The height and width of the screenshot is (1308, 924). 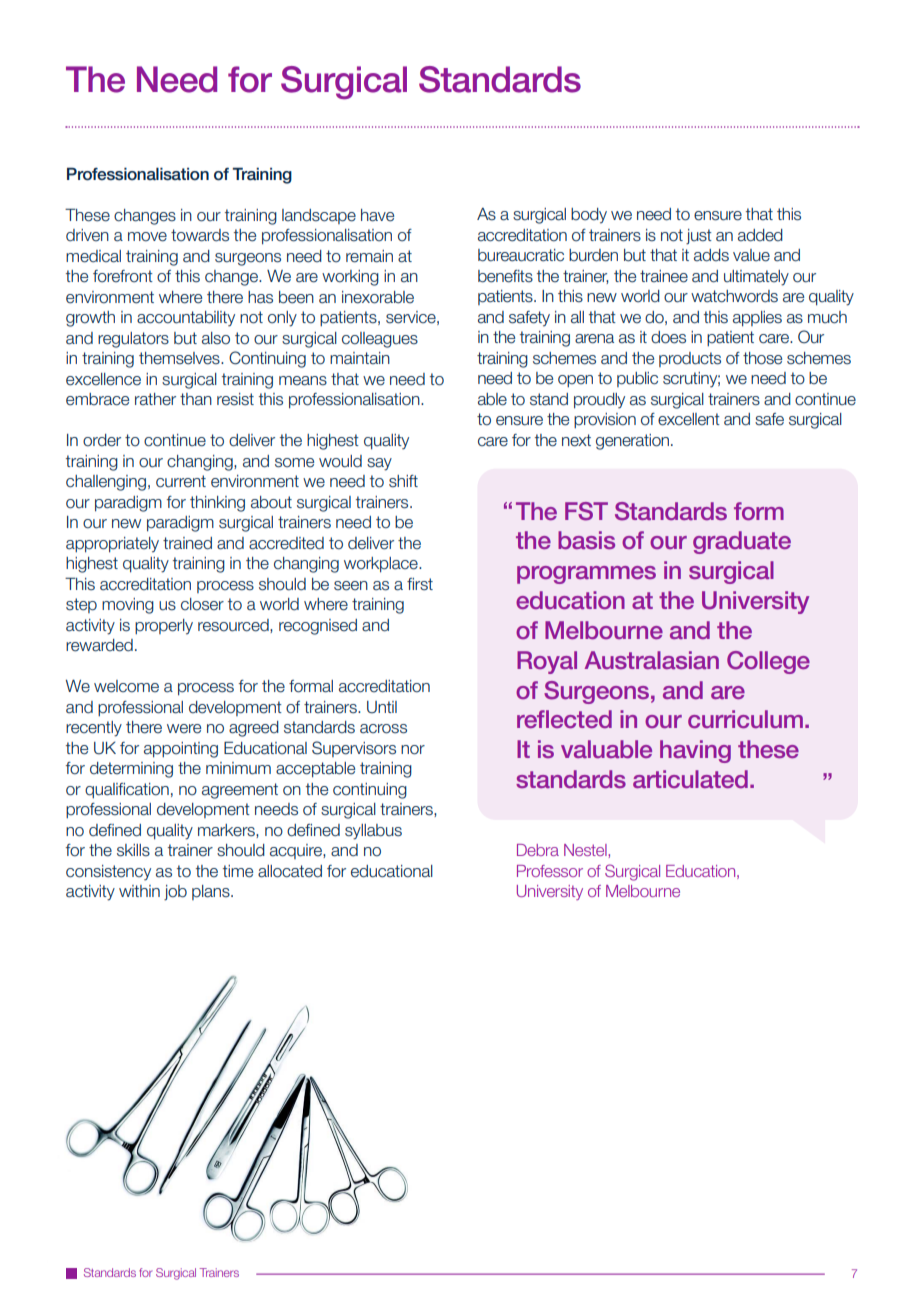 I want to click on bureaucratic, so click(x=521, y=255).
